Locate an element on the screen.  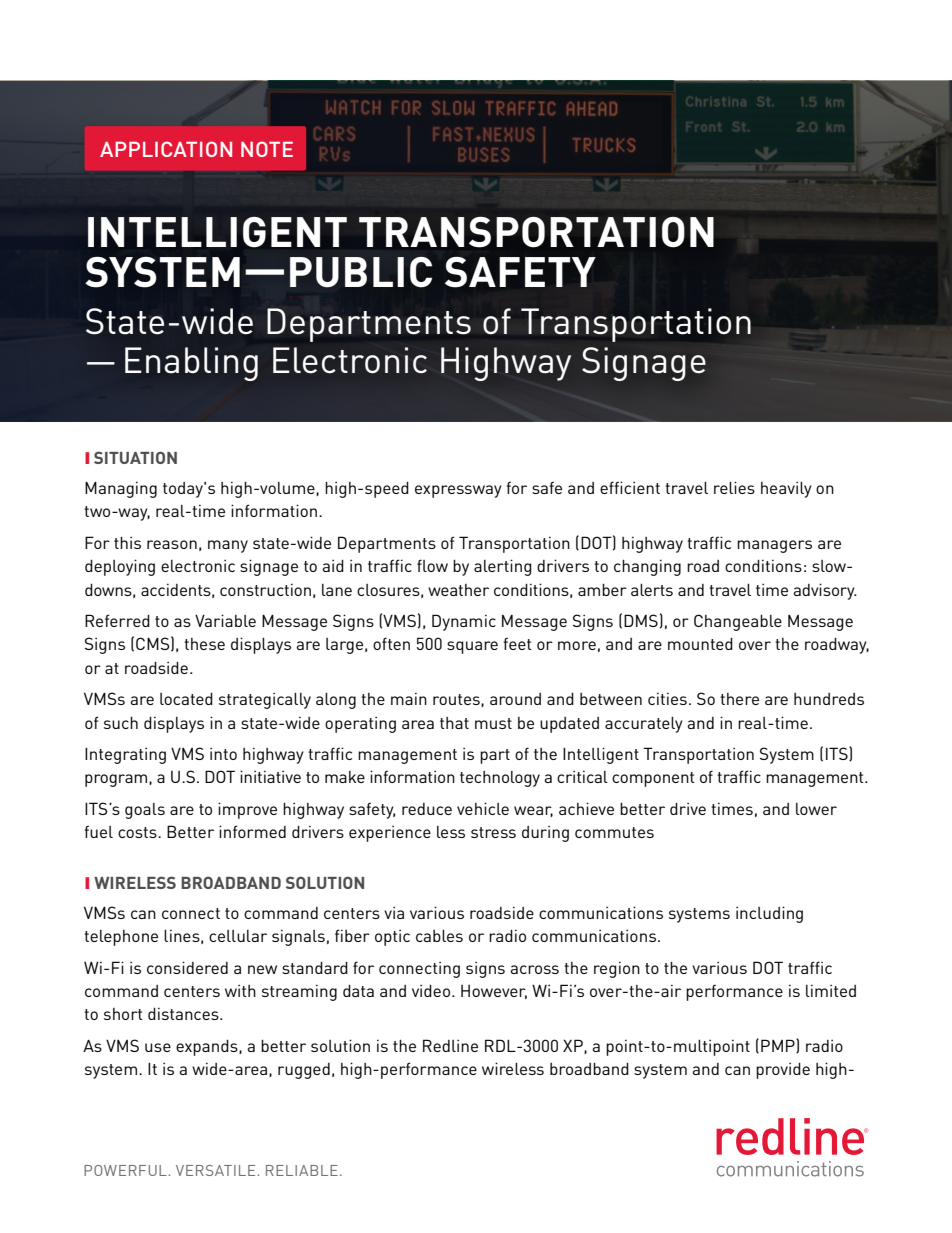
VERSATILE is located at coordinates (217, 1170).
